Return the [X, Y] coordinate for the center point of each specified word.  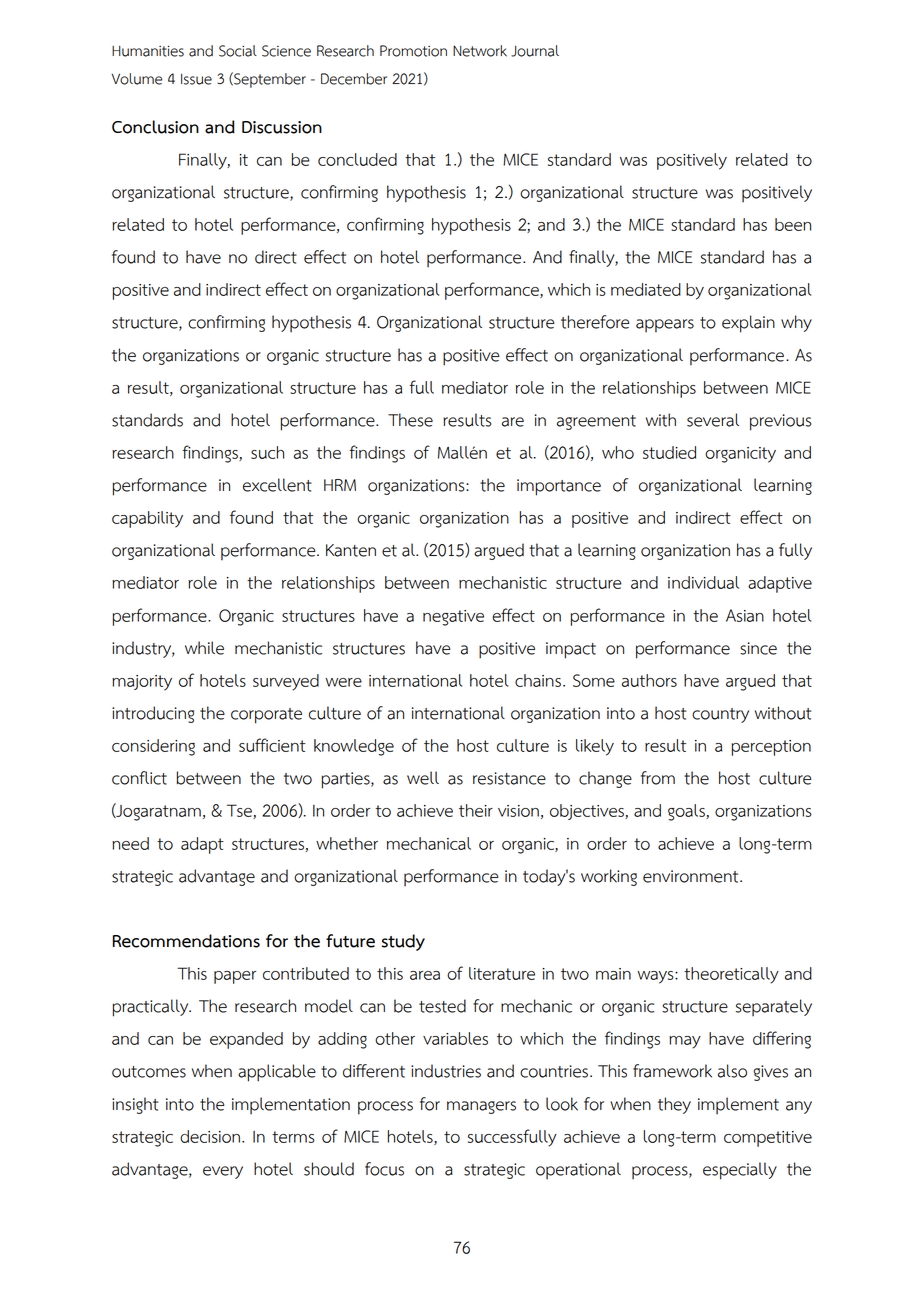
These [410, 420]
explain [748, 324]
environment [692, 876]
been [793, 224]
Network [480, 51]
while [204, 648]
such [267, 452]
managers [481, 1107]
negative [453, 618]
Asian [745, 615]
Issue [196, 79]
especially [740, 1171]
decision [210, 1136]
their [476, 810]
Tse [240, 811]
